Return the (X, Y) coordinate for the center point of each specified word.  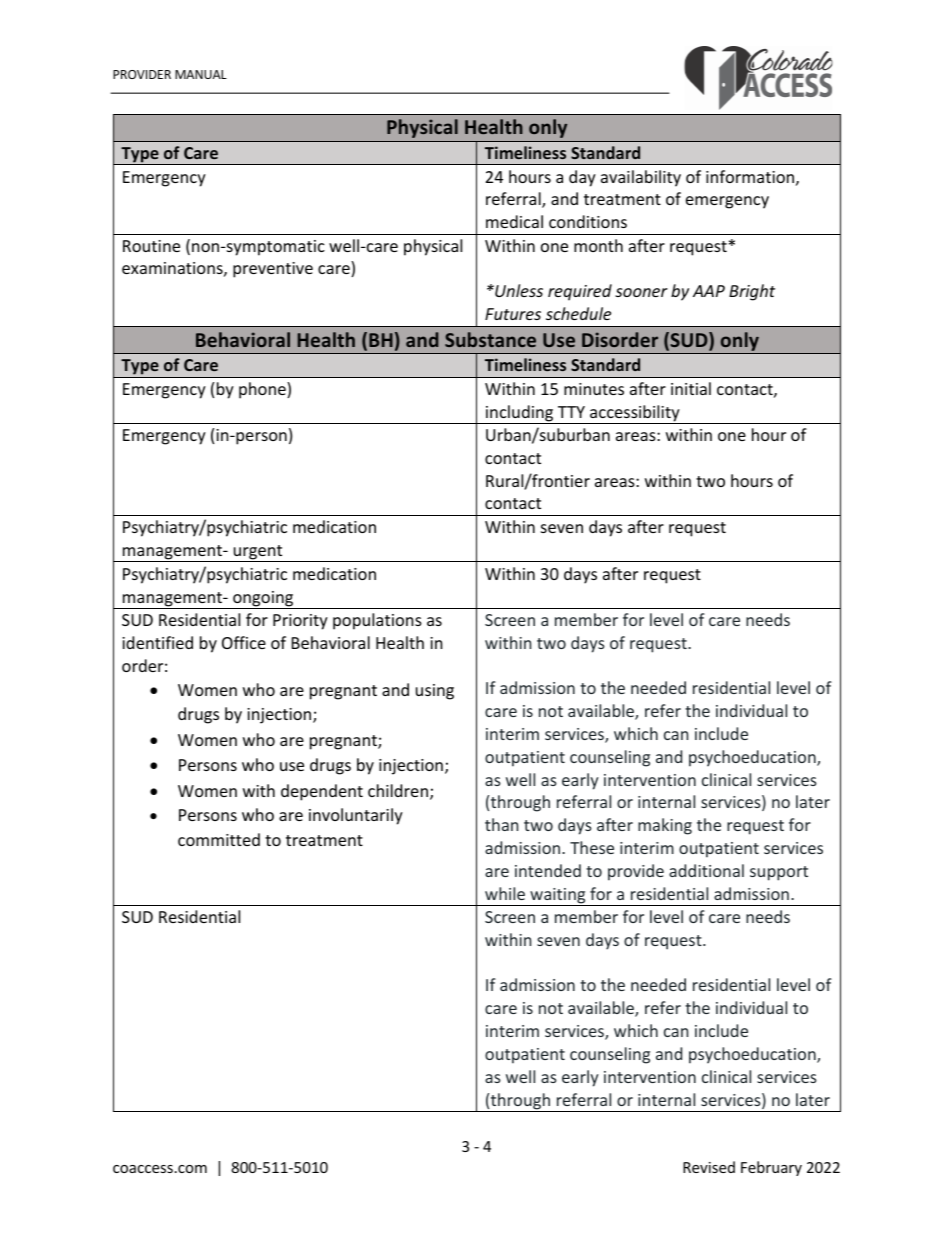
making (665, 826)
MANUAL (201, 74)
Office (244, 642)
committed (219, 839)
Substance (490, 339)
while (505, 893)
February (771, 1168)
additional (706, 870)
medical (514, 221)
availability (641, 178)
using (435, 692)
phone (263, 390)
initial (691, 388)
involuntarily (356, 816)
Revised (709, 1167)
